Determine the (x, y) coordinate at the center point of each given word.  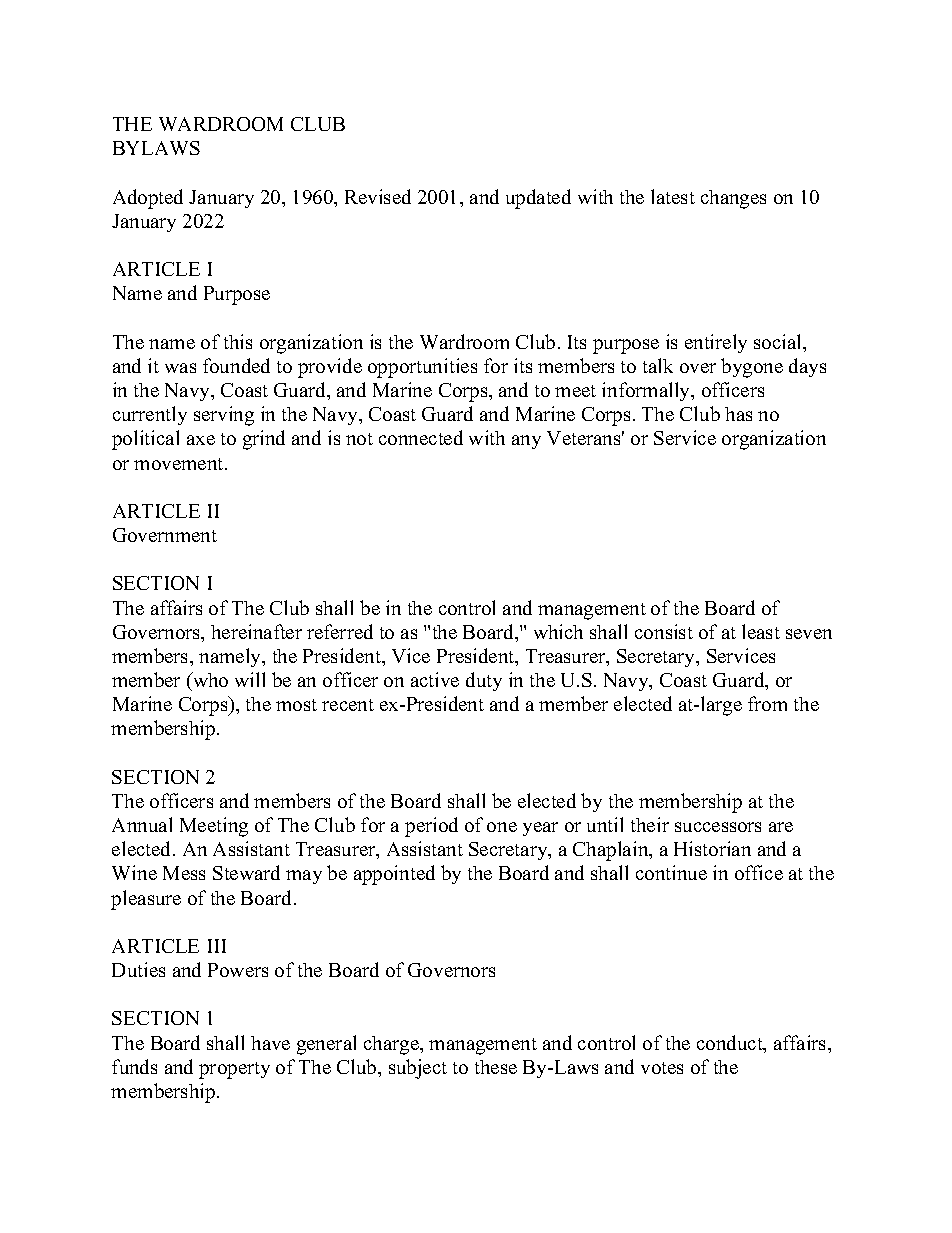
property (234, 1070)
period (431, 827)
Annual (142, 824)
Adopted (148, 199)
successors (718, 827)
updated (538, 199)
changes (733, 199)
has (738, 414)
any (526, 442)
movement (180, 464)
